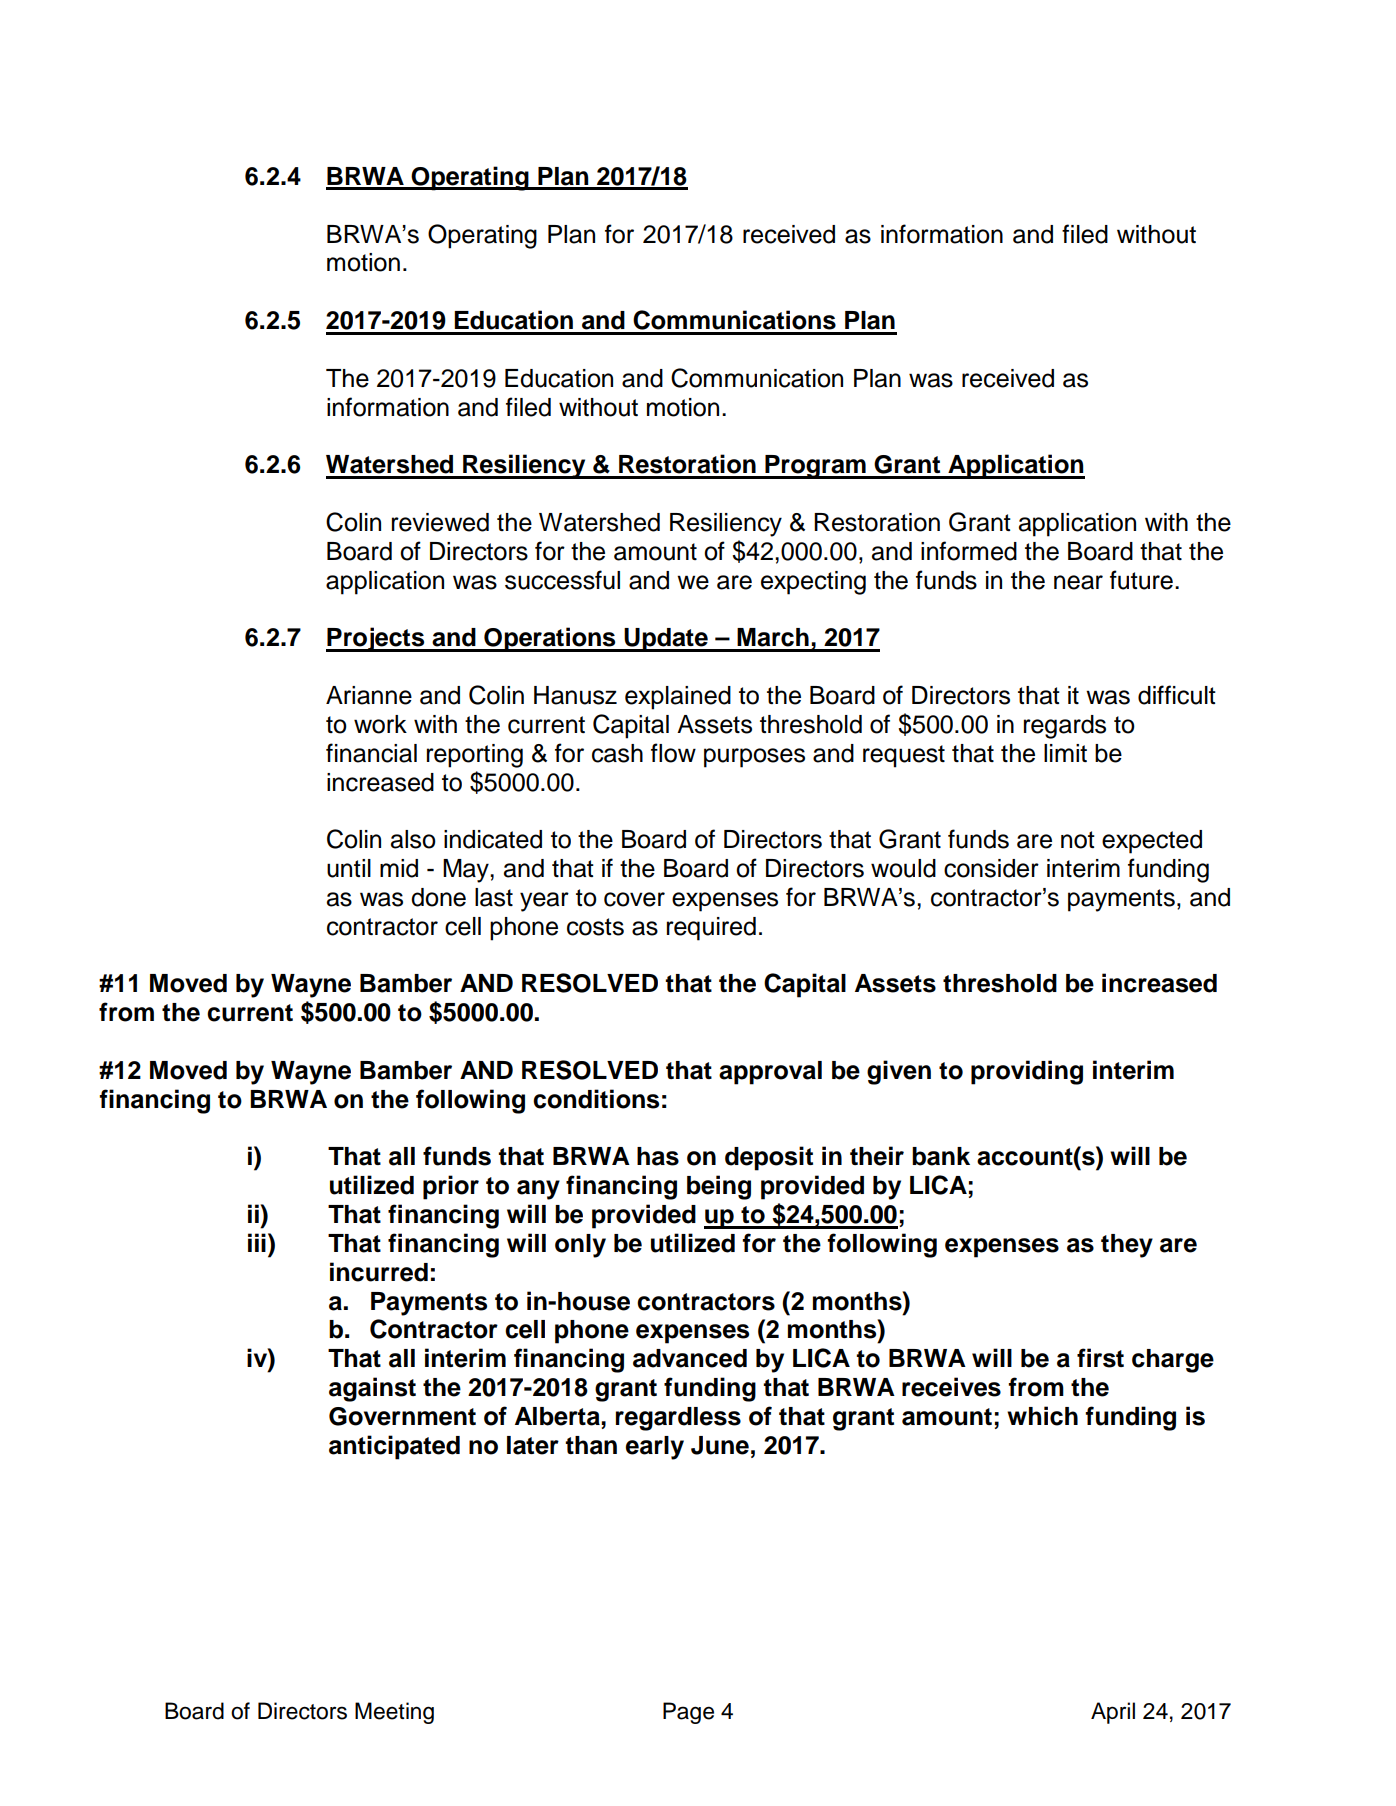 This screenshot has width=1396, height=1806. I want to click on reviewed, so click(440, 522).
